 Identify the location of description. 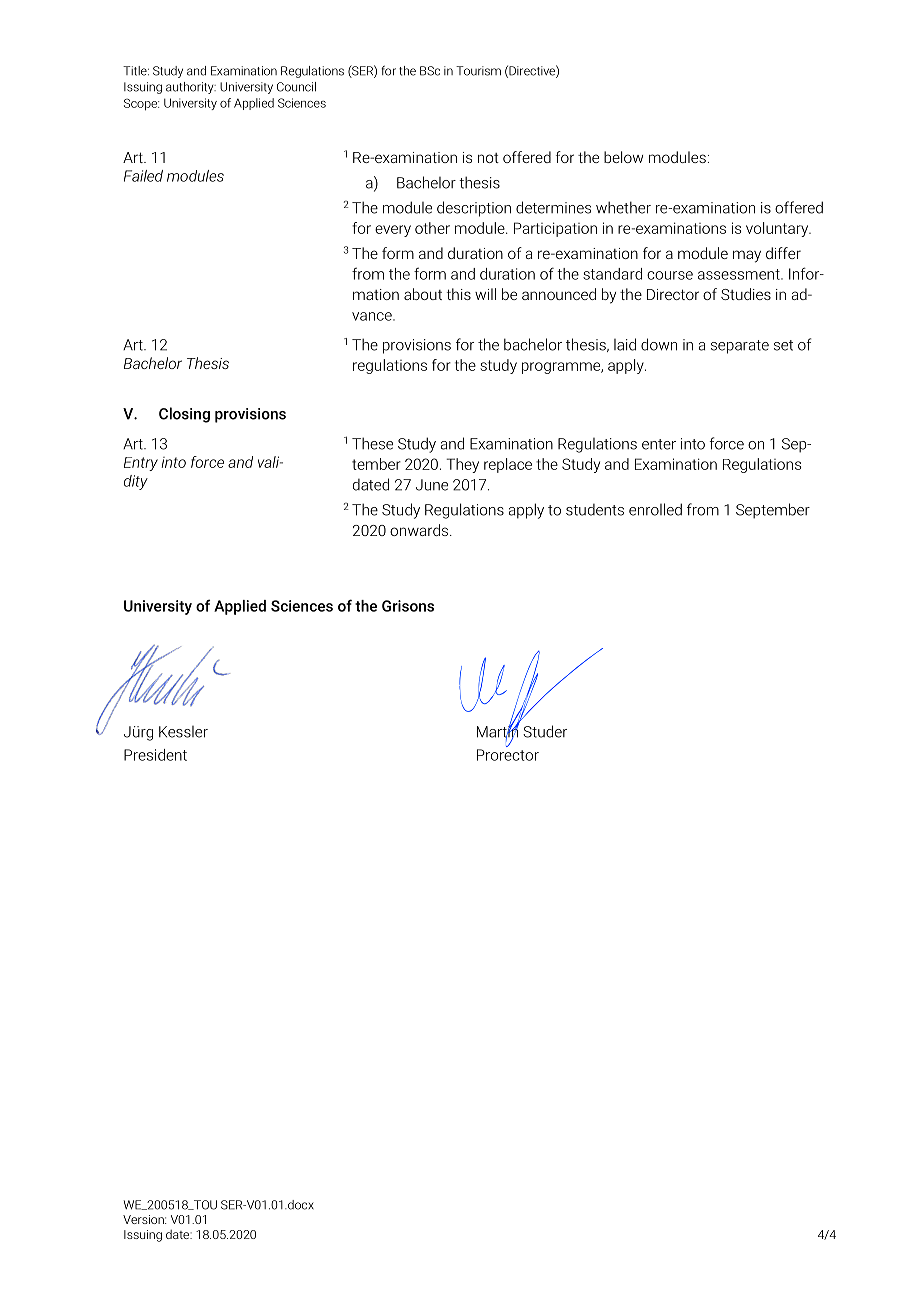
(474, 209).
